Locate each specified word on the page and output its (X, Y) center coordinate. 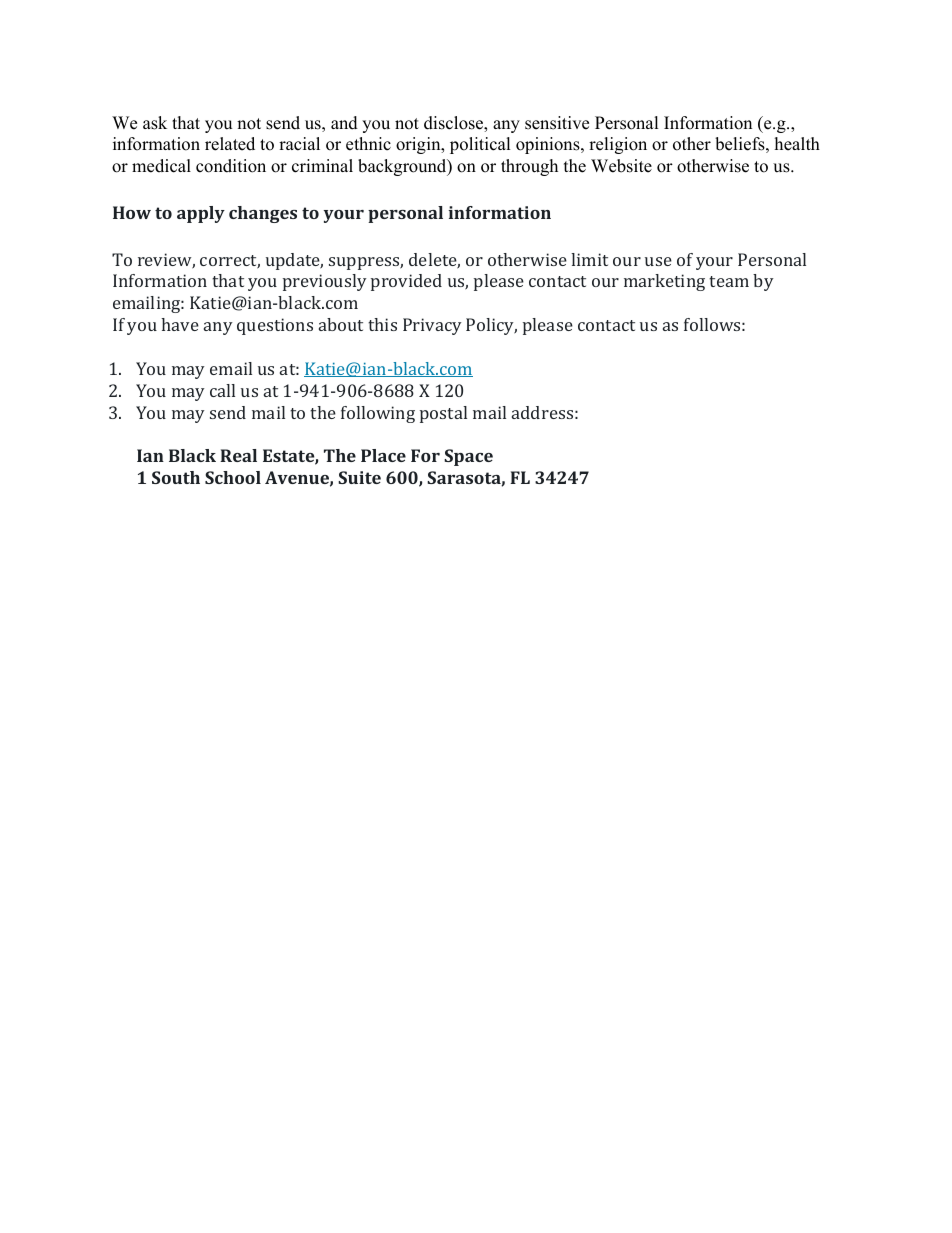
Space (468, 457)
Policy (491, 326)
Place (383, 455)
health (797, 144)
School (233, 477)
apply (201, 214)
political (480, 145)
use (658, 261)
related (230, 144)
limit (589, 259)
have (180, 324)
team (729, 281)
